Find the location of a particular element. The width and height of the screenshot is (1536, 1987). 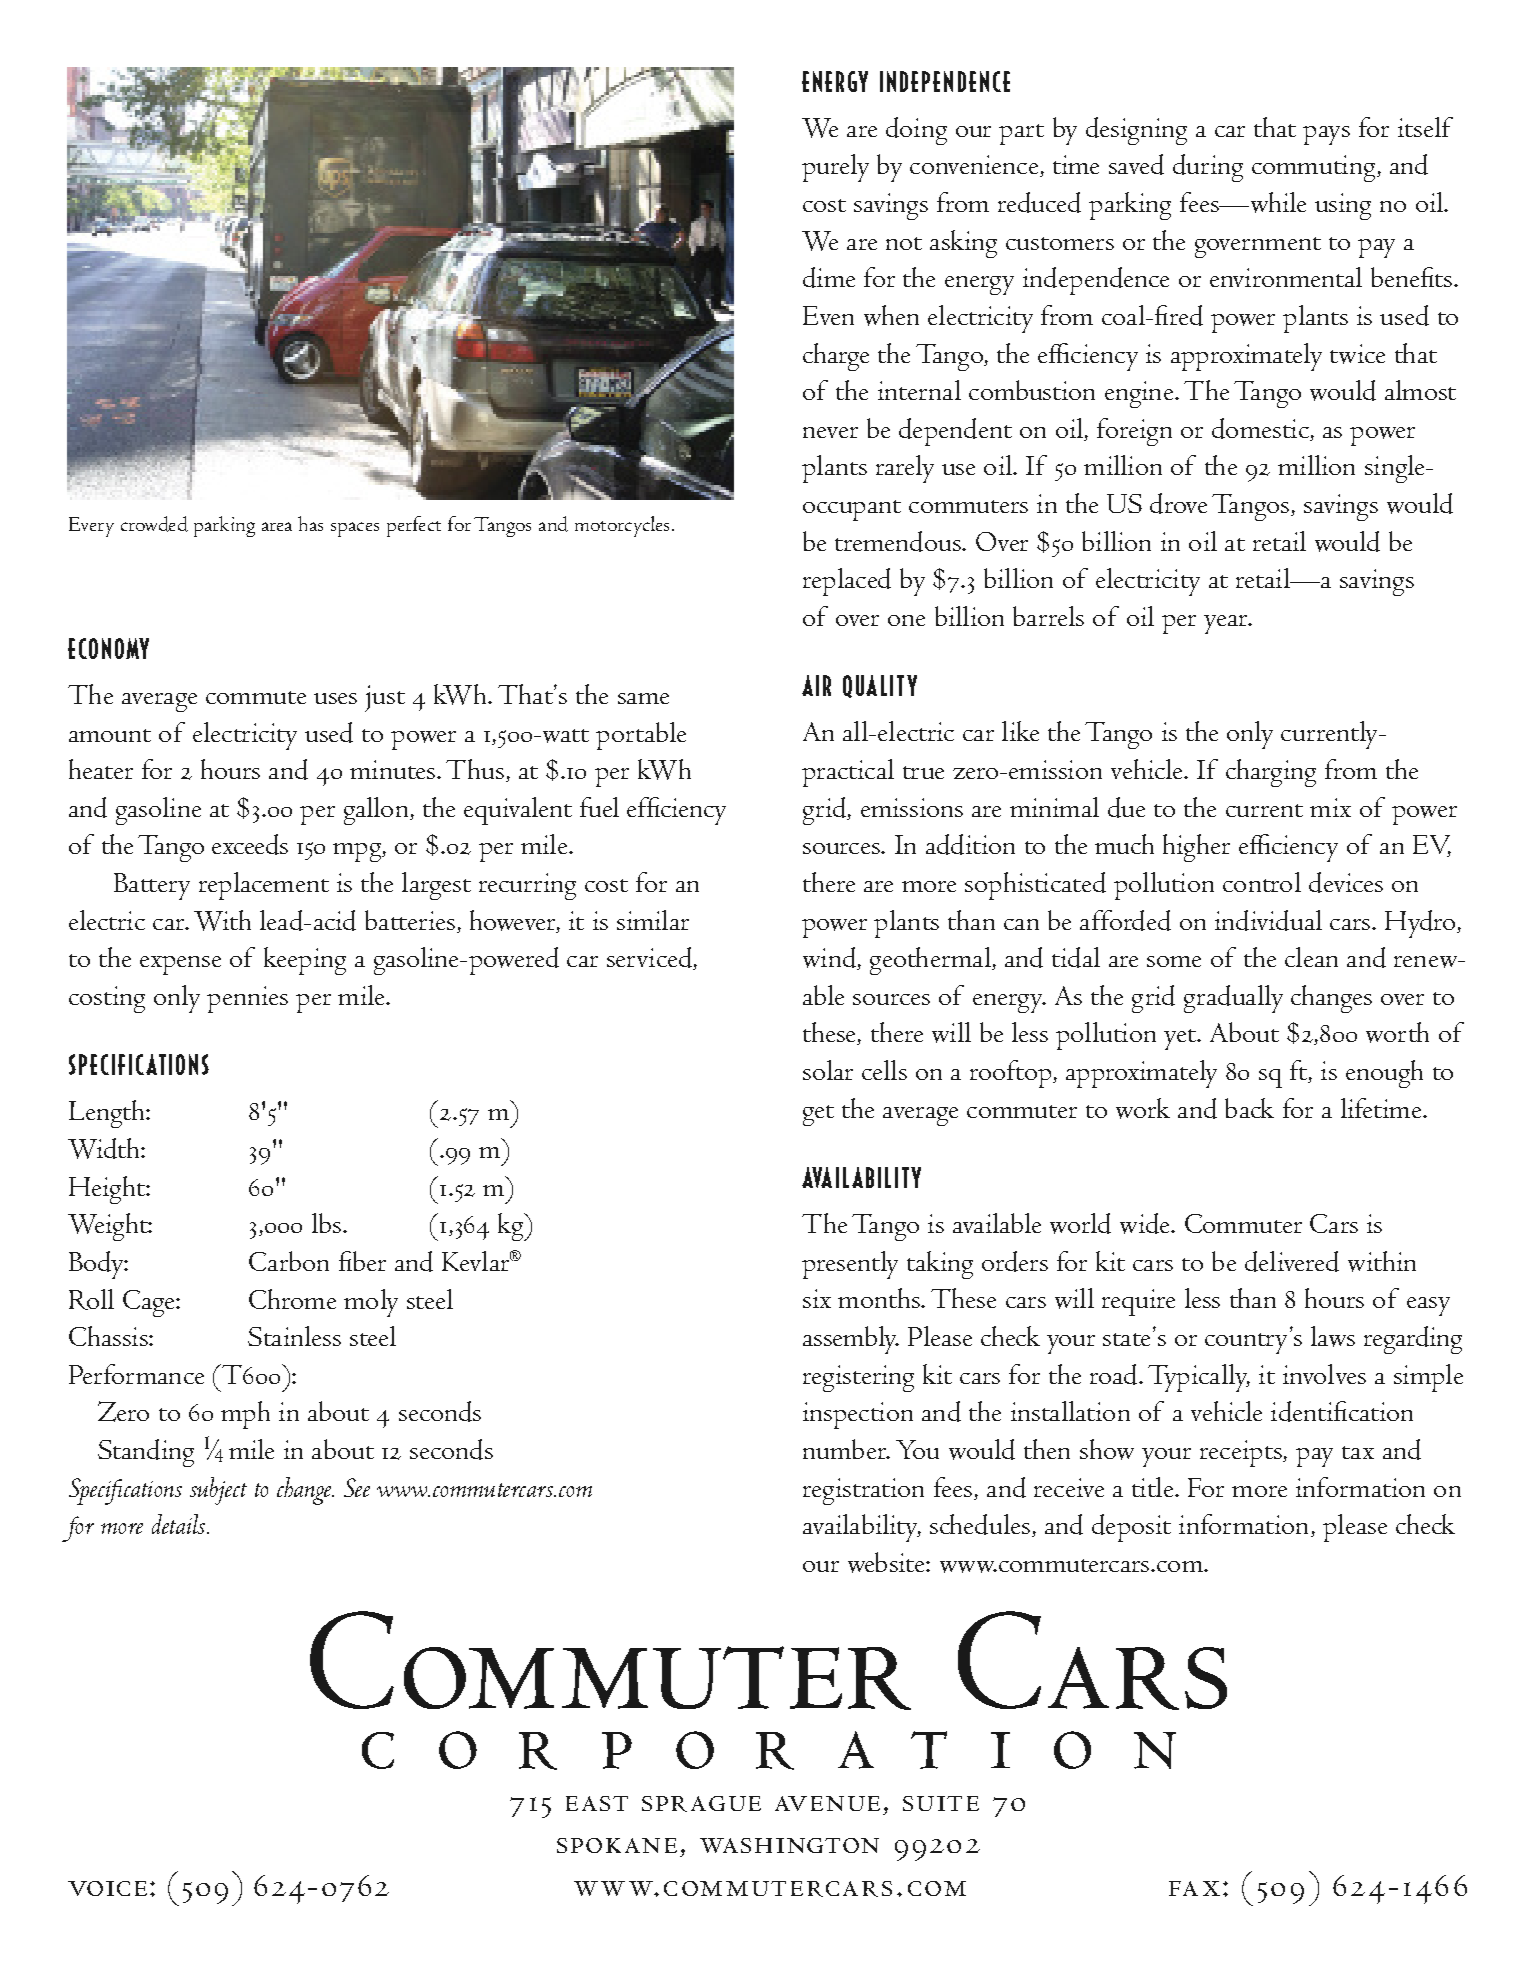

charging is located at coordinates (1271, 773).
